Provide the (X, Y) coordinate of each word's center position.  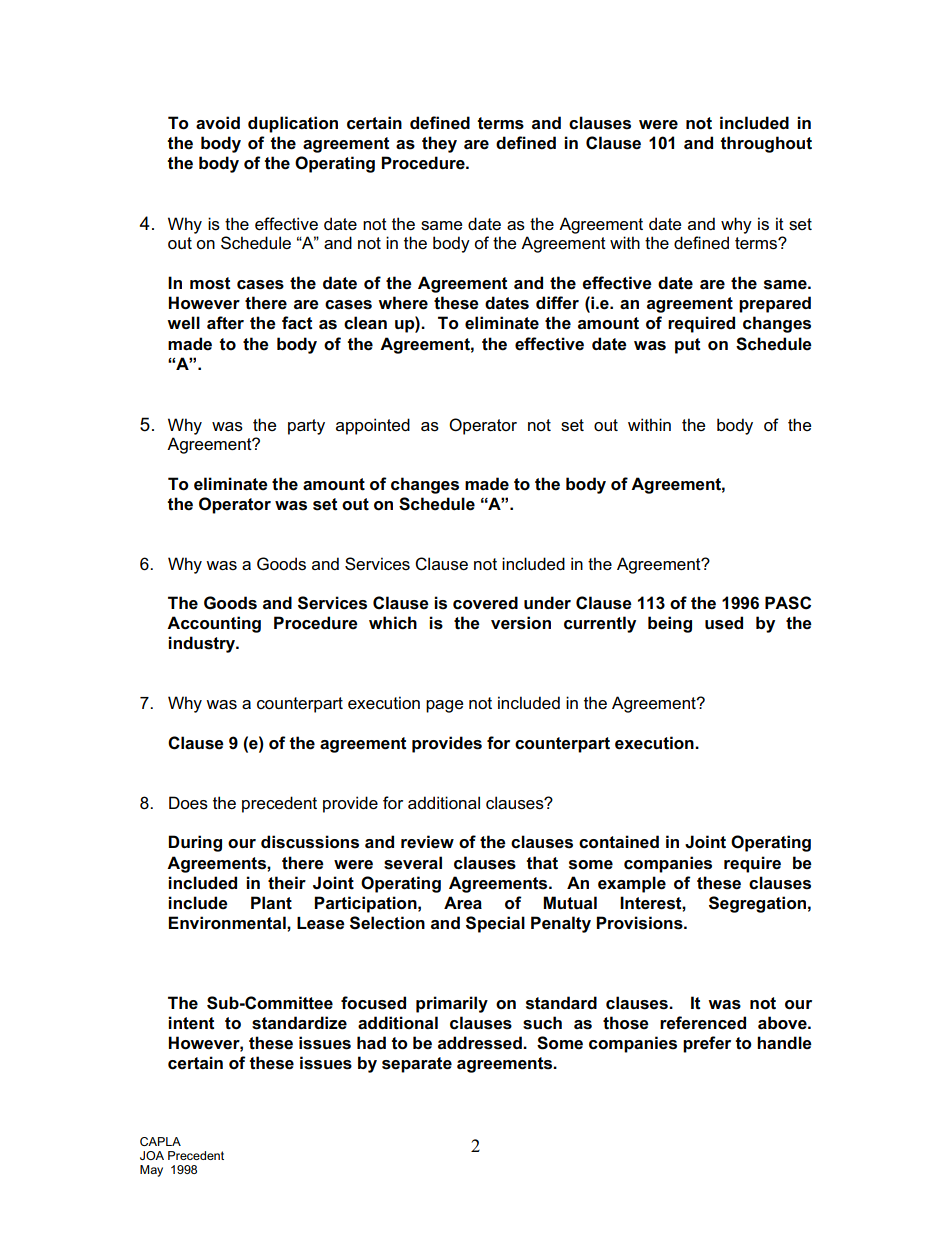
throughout (766, 144)
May (151, 1171)
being (670, 624)
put (687, 346)
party (306, 427)
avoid (218, 123)
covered (485, 603)
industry (203, 644)
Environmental (228, 923)
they (439, 144)
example (632, 884)
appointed (373, 426)
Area (463, 903)
